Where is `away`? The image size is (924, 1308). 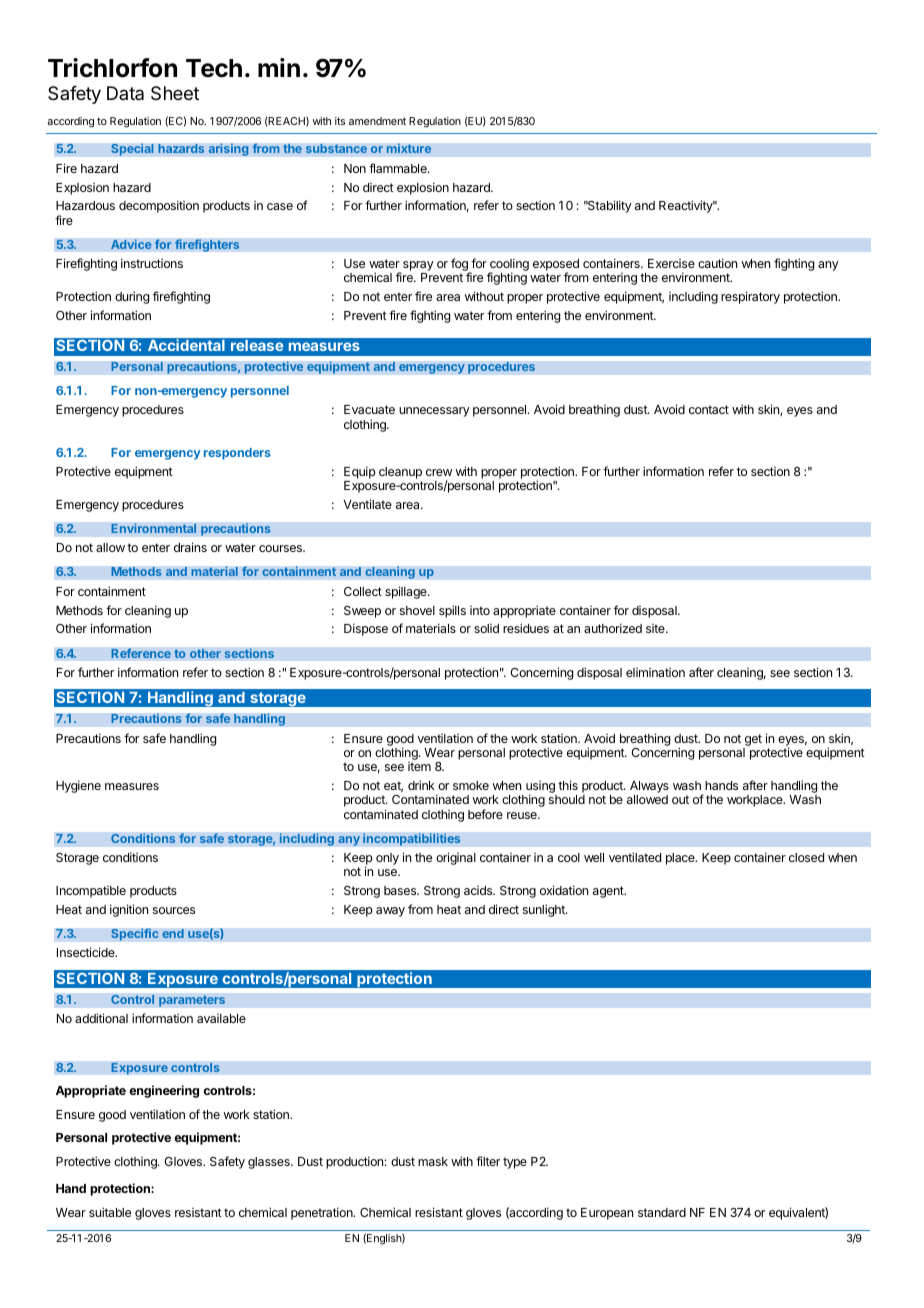 away is located at coordinates (390, 912).
